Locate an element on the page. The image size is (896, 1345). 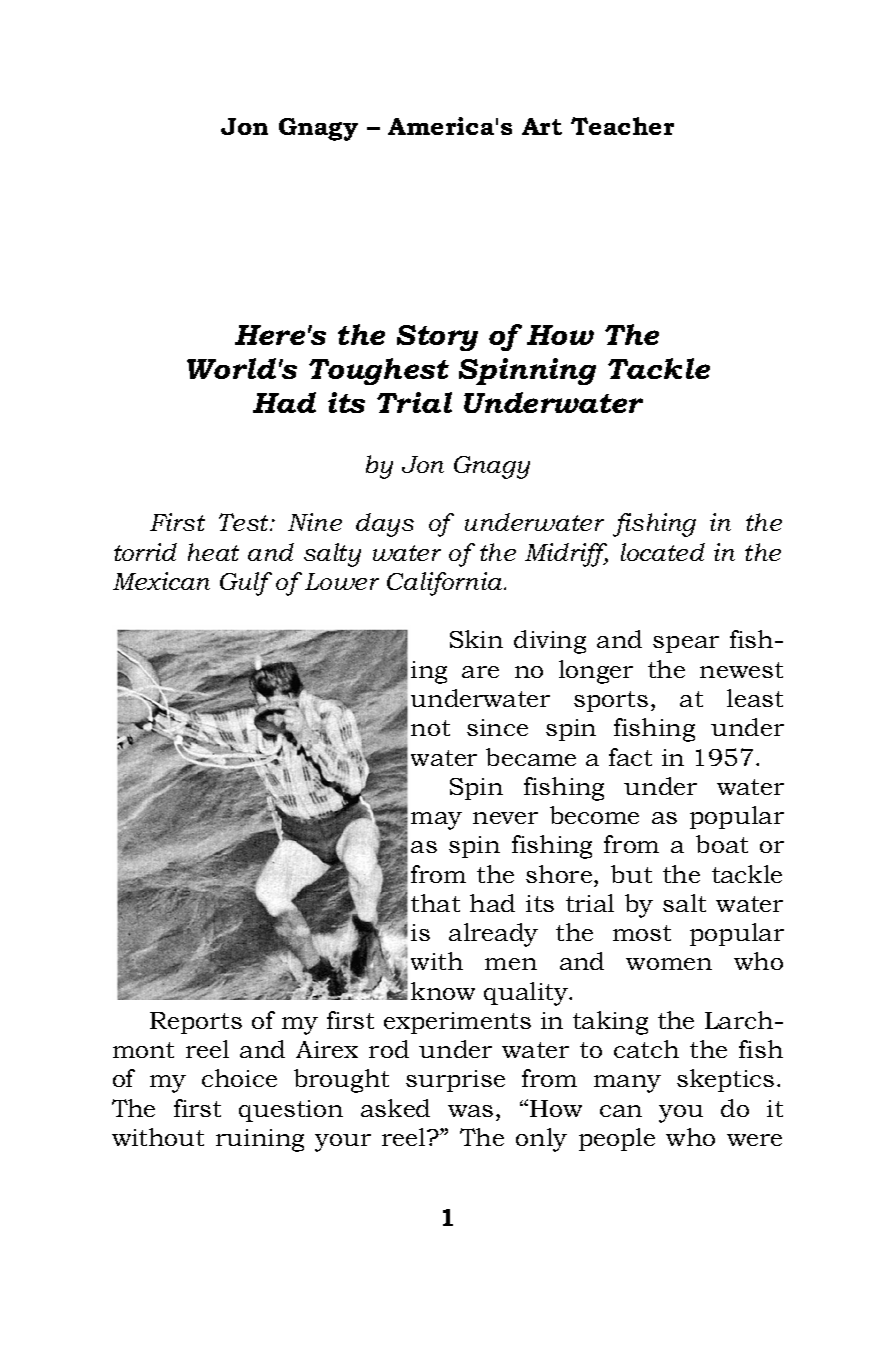
Teacher is located at coordinates (622, 126).
